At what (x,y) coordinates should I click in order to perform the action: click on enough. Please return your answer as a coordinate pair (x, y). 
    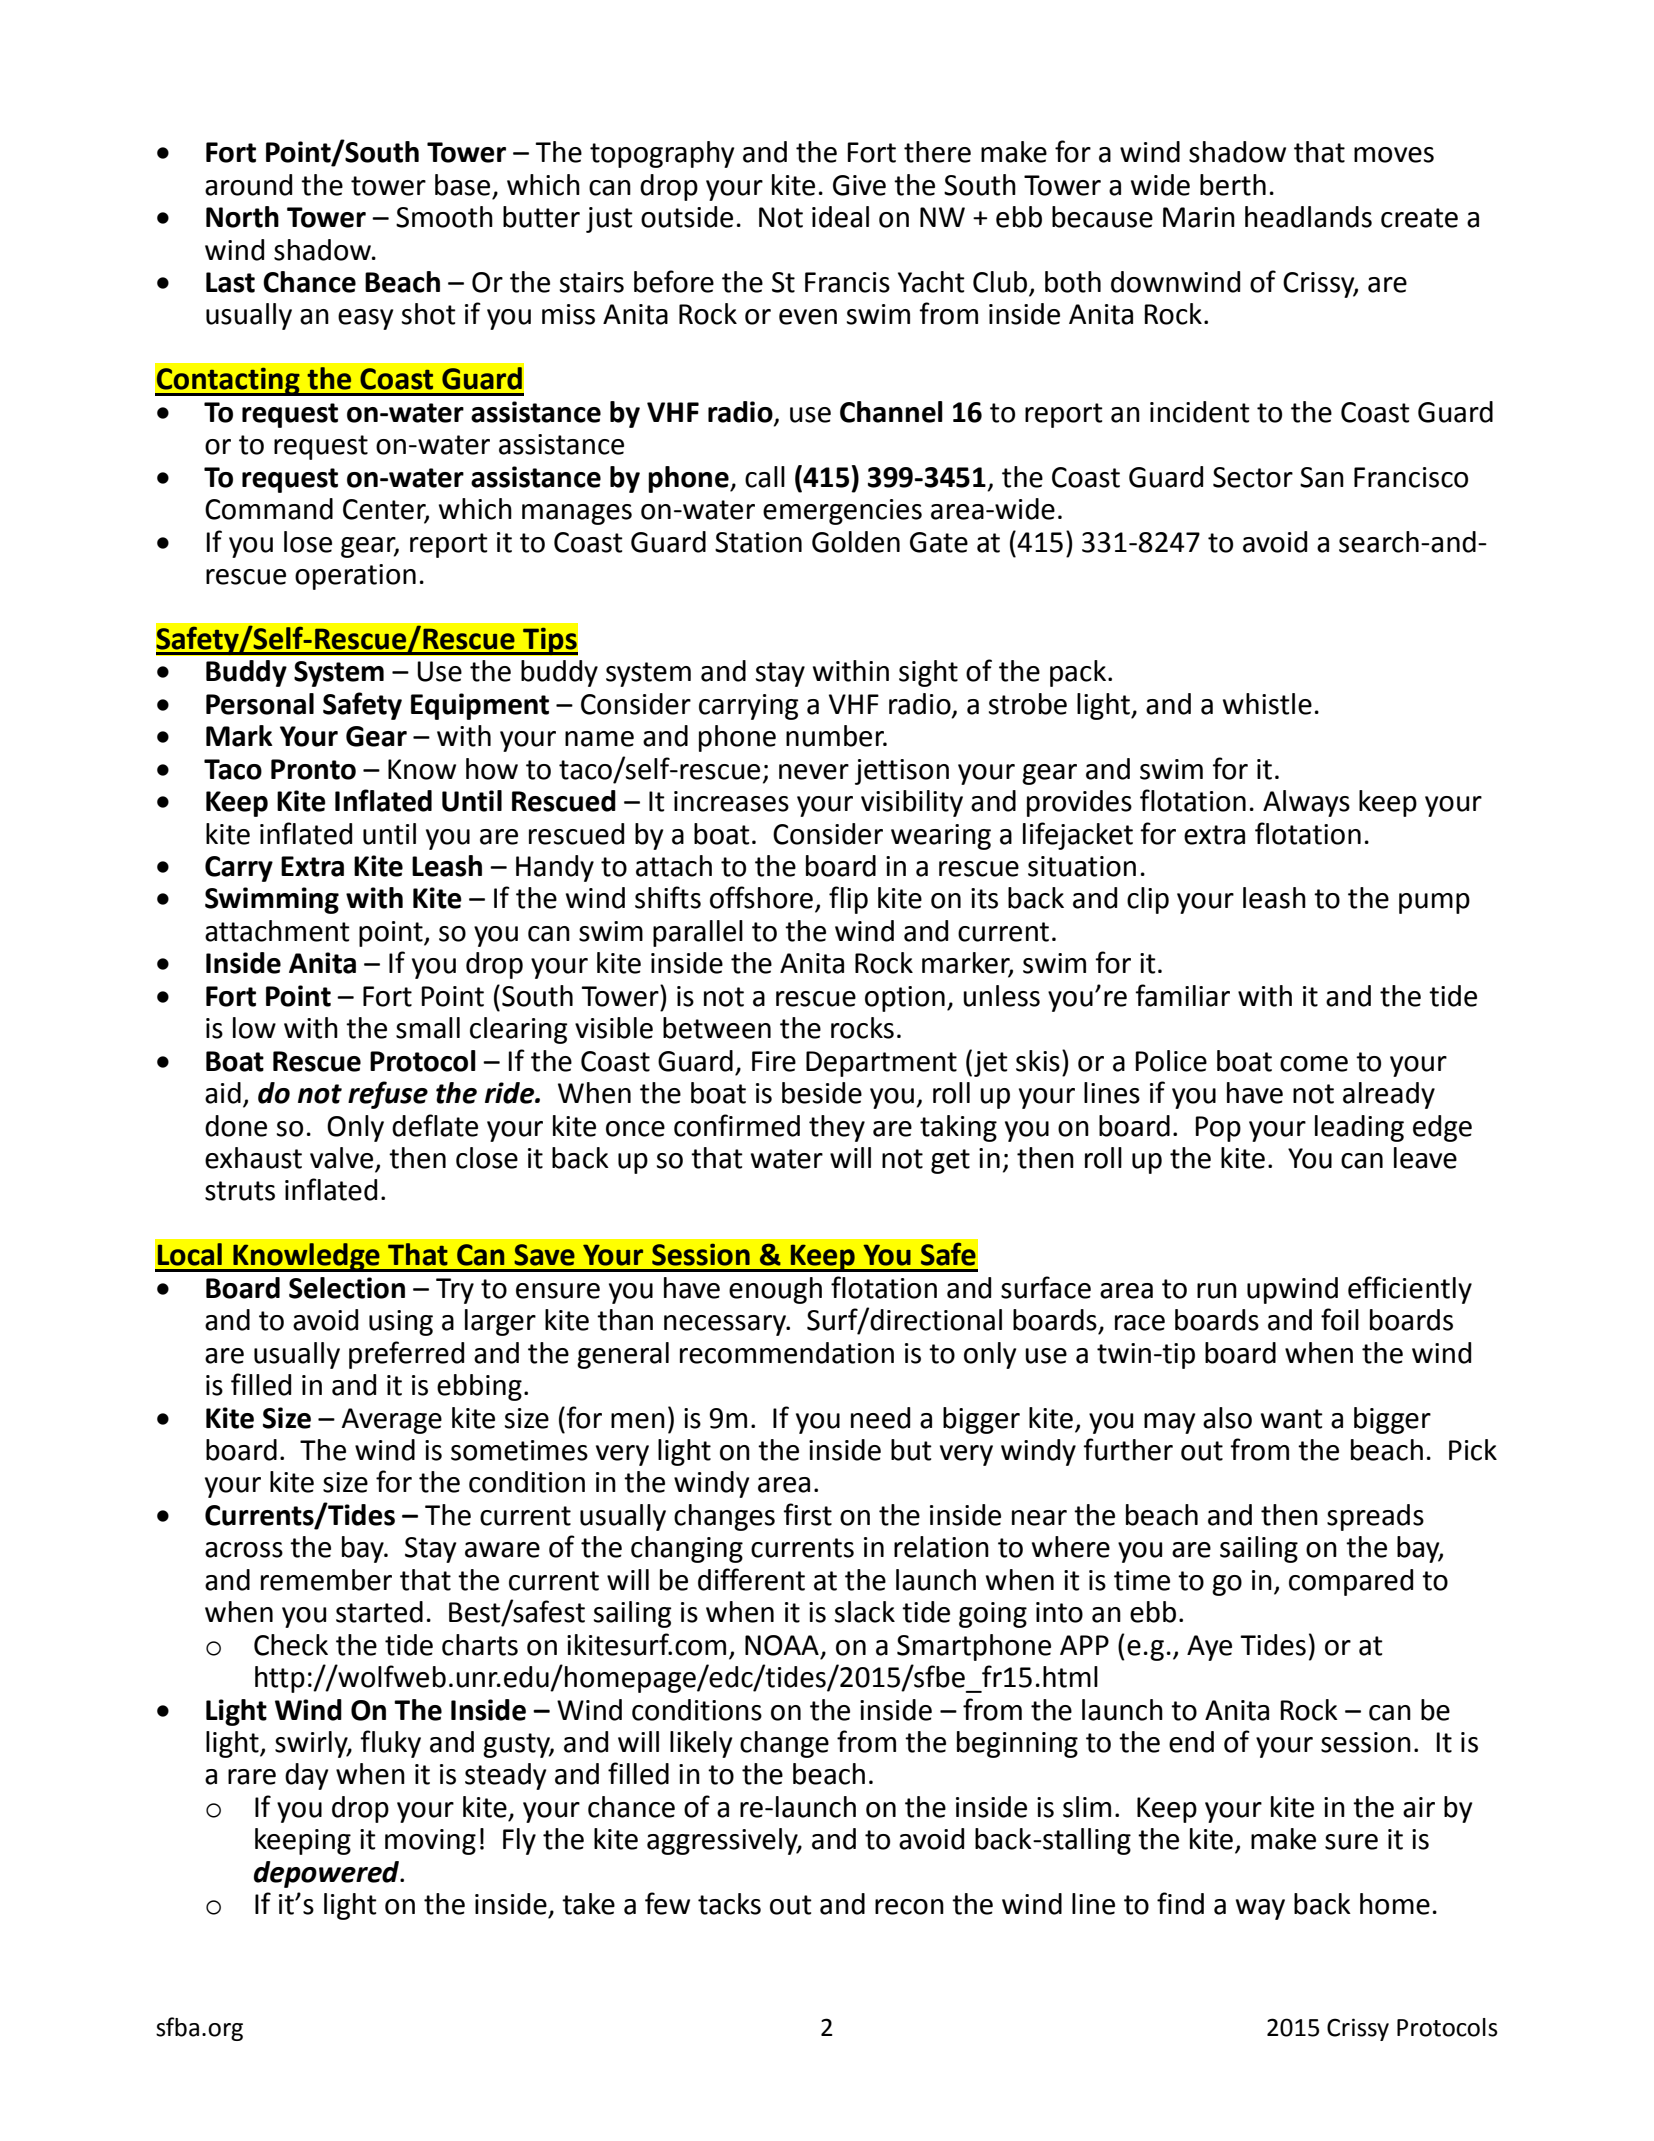
    Looking at the image, I should click on (775, 1290).
